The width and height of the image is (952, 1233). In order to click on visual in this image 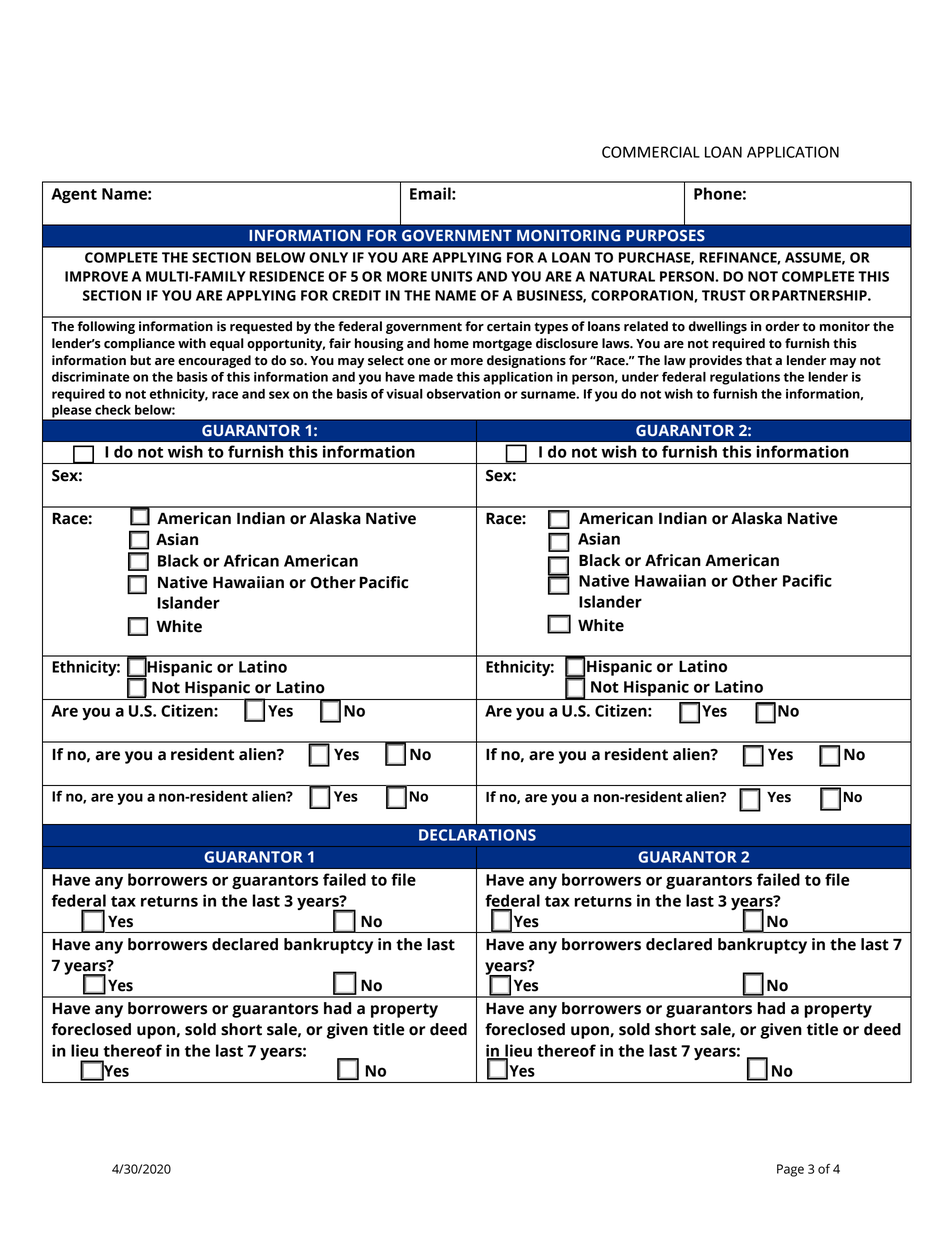, I will do `click(404, 394)`.
